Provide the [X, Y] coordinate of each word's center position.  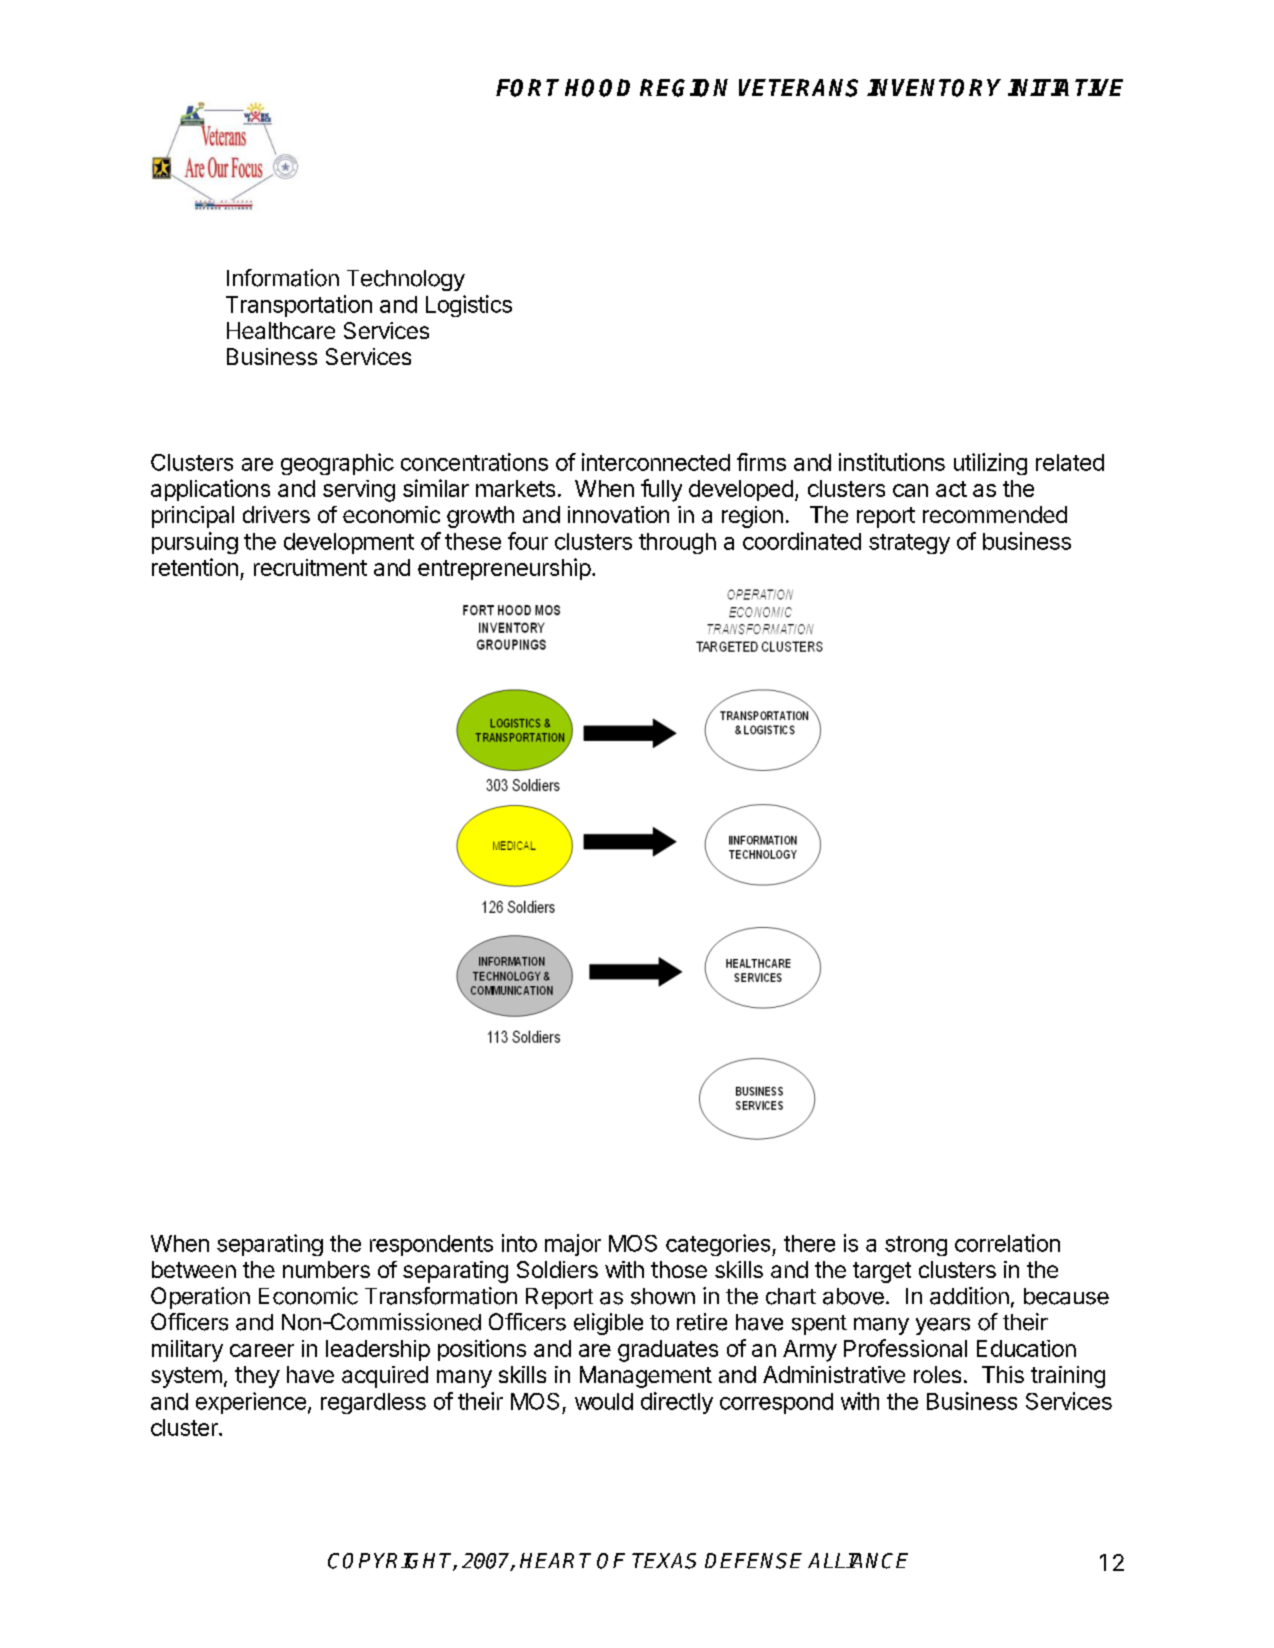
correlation [1007, 1243]
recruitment [310, 567]
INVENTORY [934, 88]
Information [283, 278]
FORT [527, 88]
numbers [326, 1269]
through [677, 543]
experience [251, 1403]
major [573, 1245]
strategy [909, 544]
